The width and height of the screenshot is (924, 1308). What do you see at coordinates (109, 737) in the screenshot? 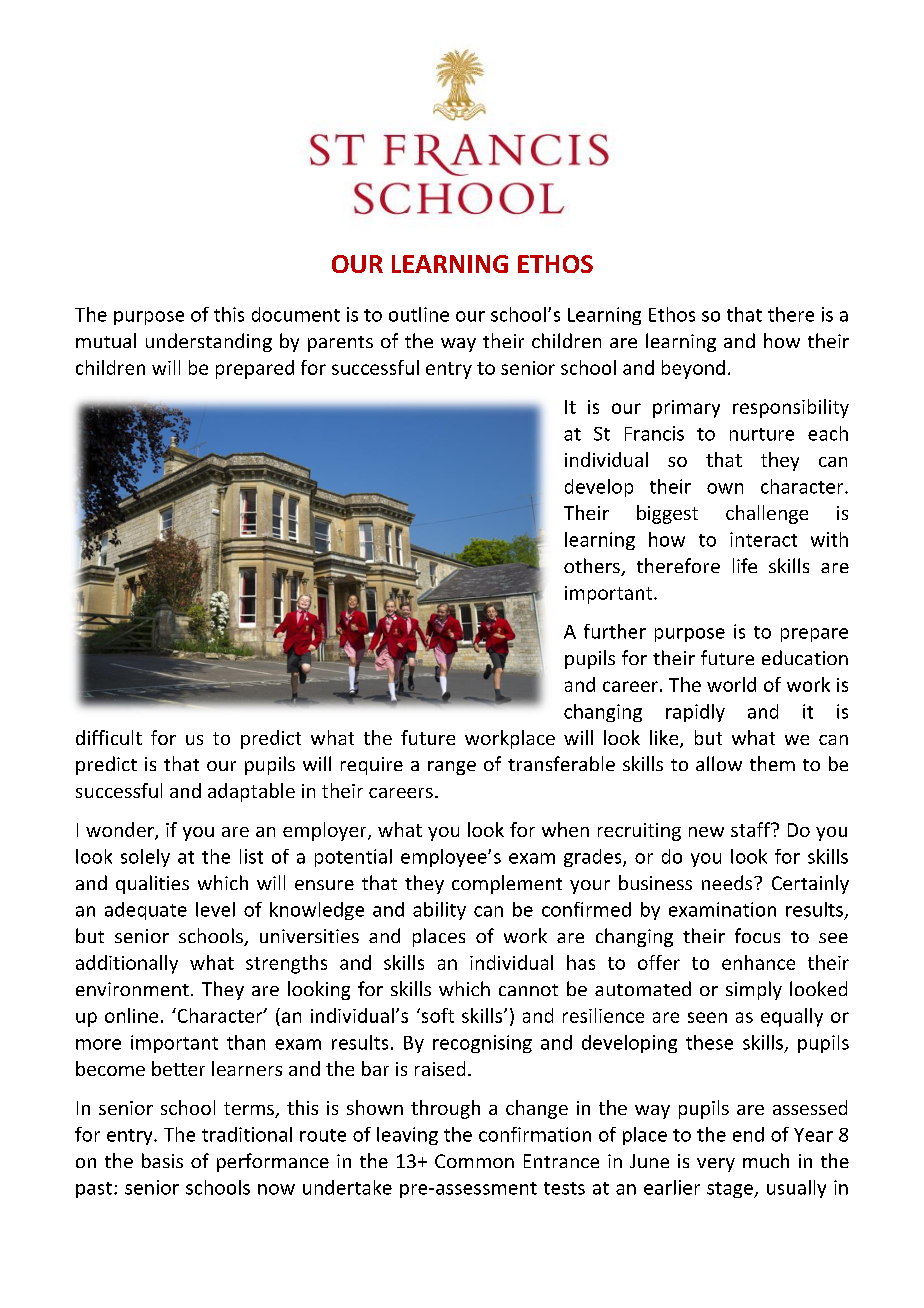
I see `difficult` at bounding box center [109, 737].
